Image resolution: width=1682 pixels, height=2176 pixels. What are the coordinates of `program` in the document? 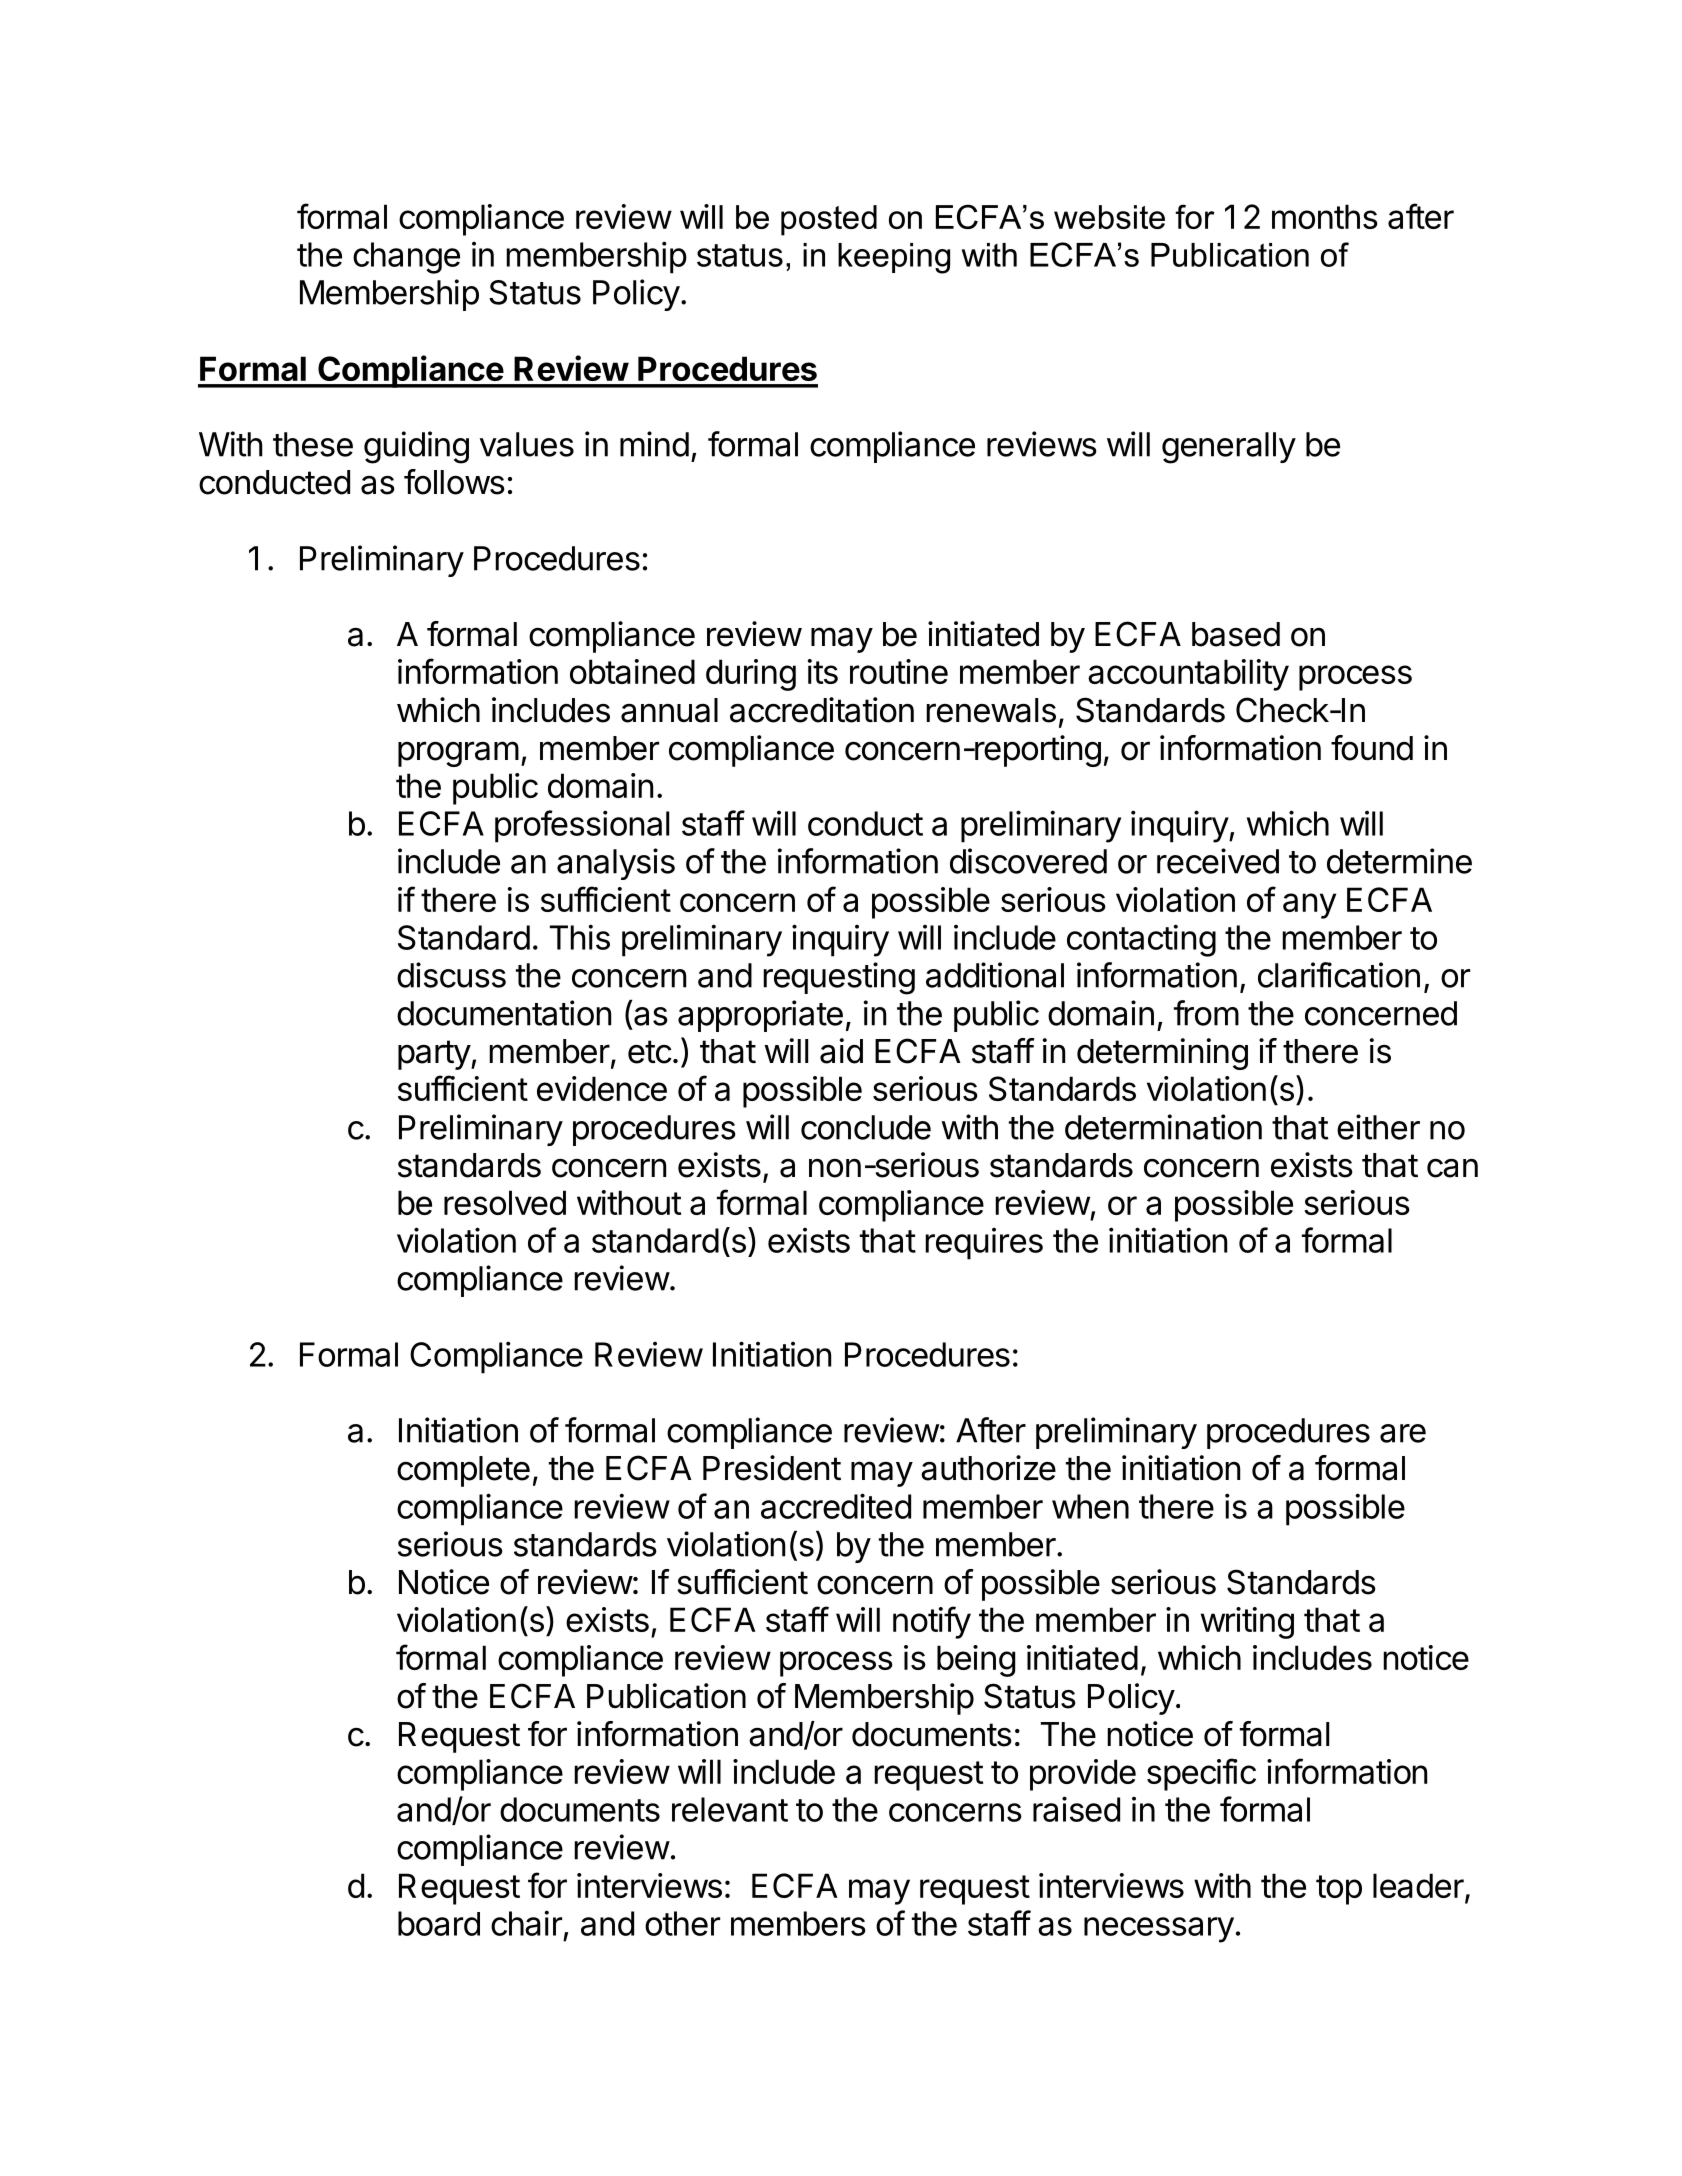 It's located at (458, 754).
